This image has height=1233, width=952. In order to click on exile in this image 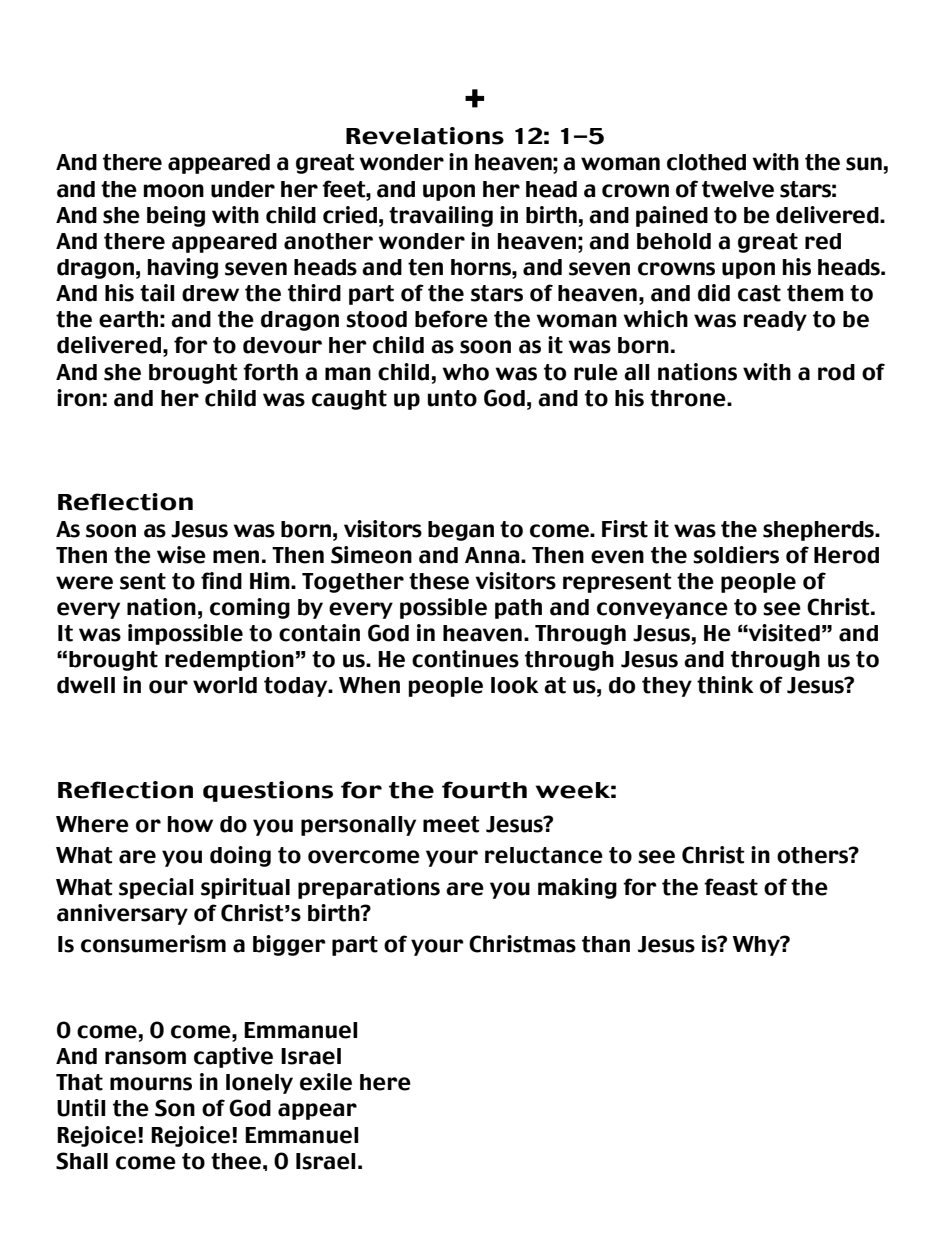, I will do `click(326, 1082)`.
